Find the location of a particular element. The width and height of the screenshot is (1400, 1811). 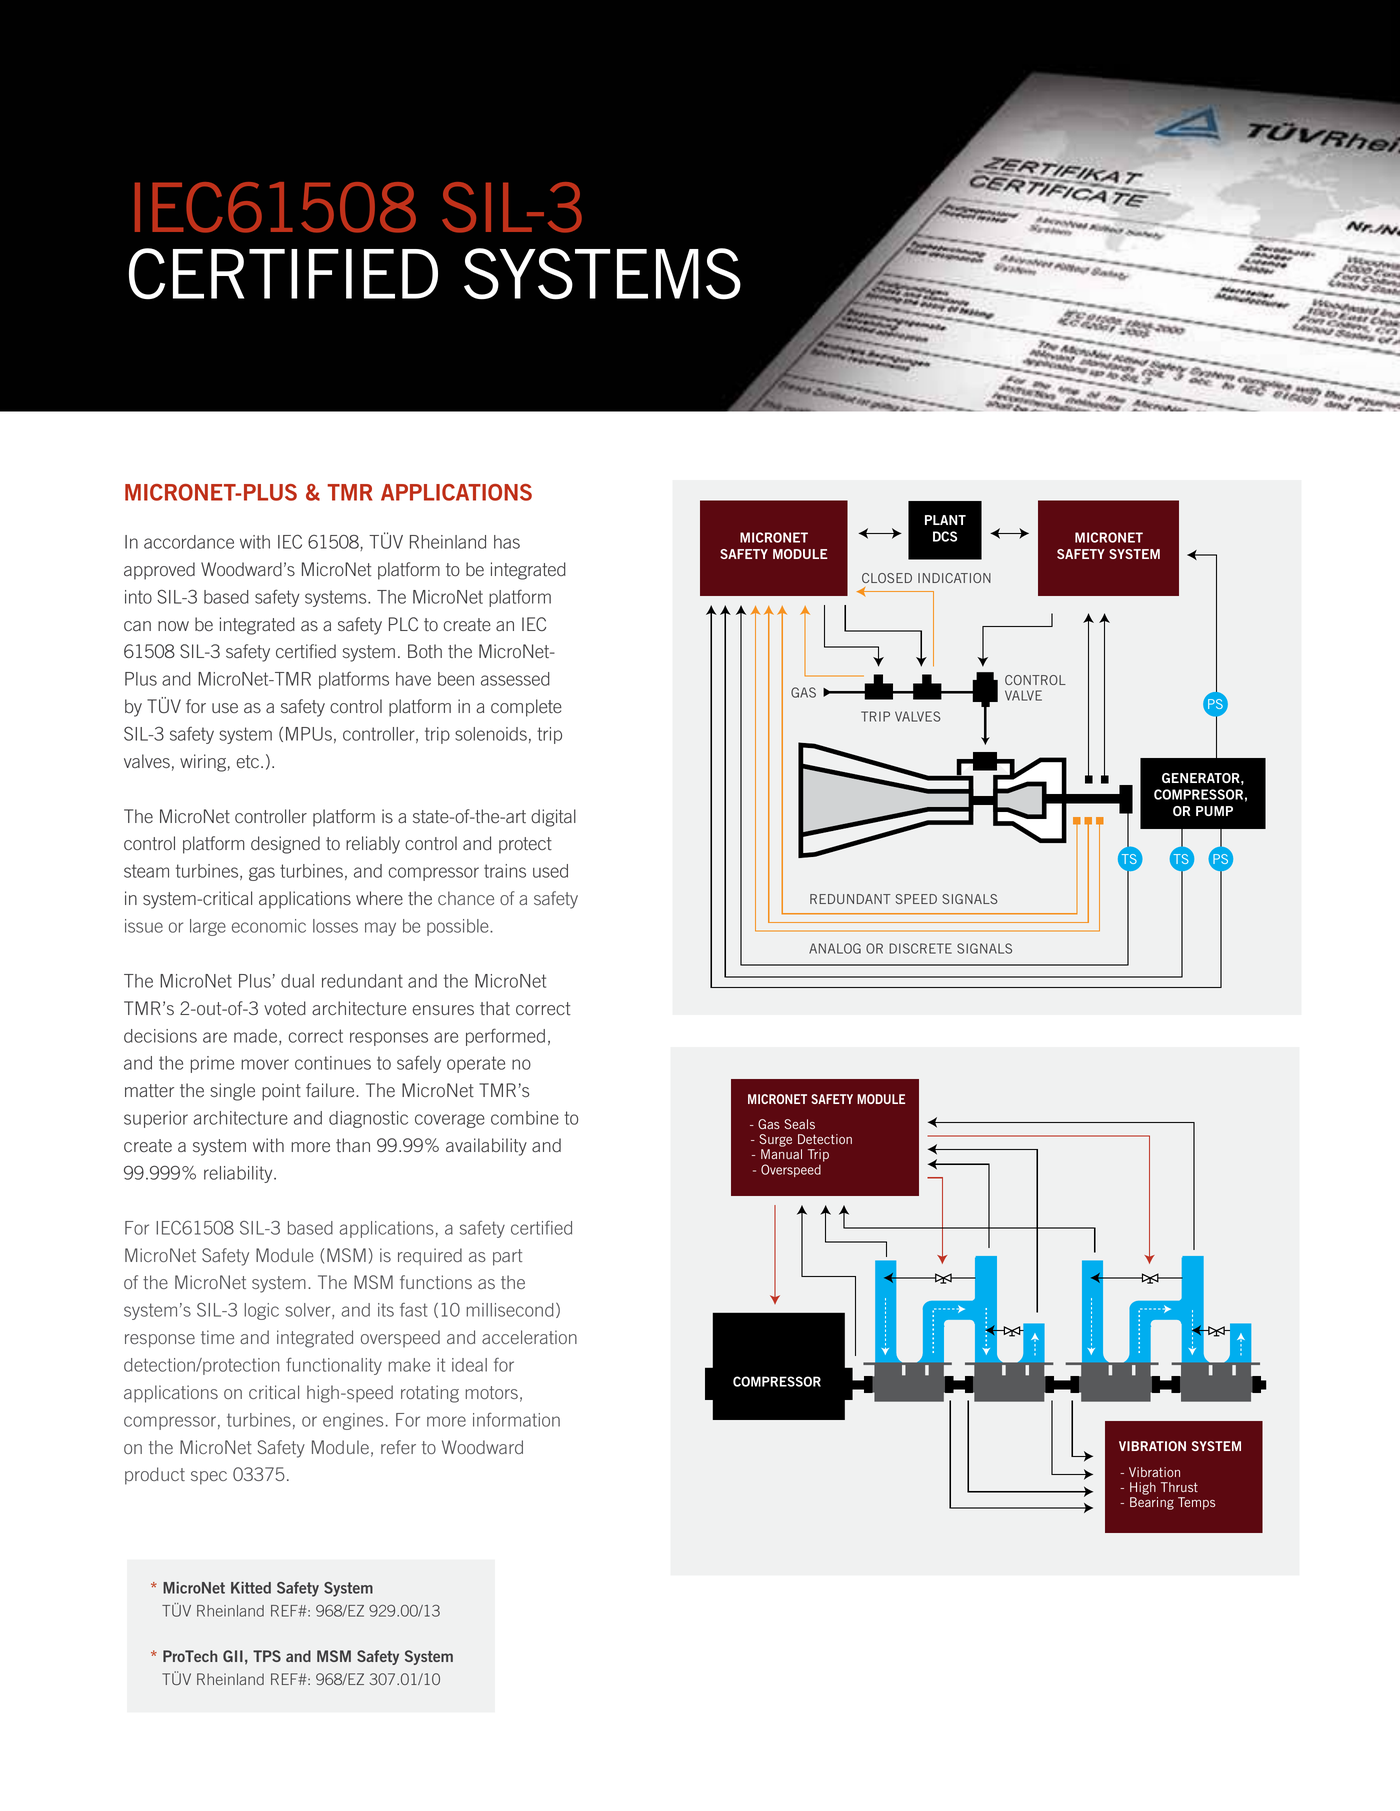

accordance is located at coordinates (189, 542).
